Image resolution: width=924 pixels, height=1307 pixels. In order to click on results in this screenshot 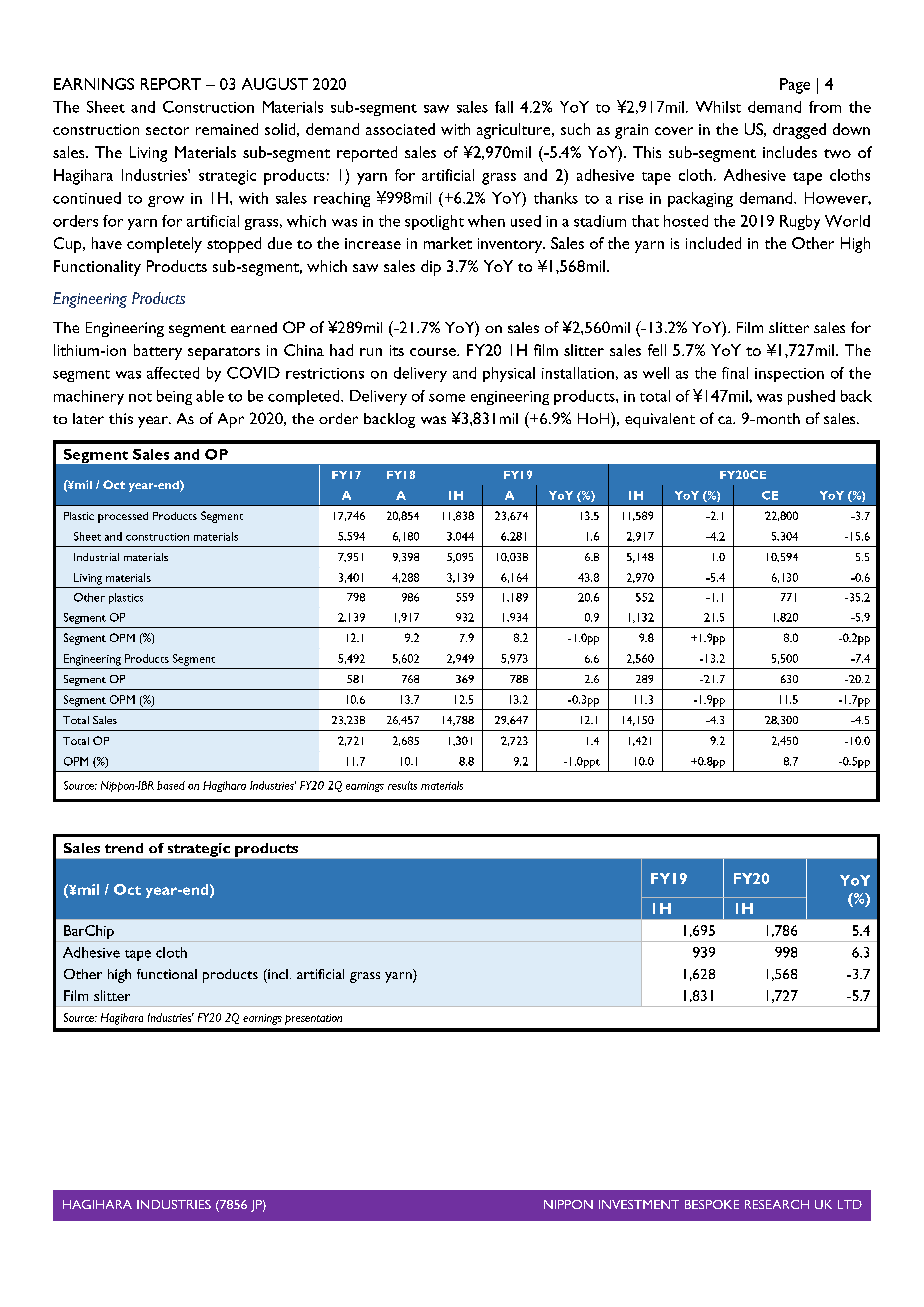, I will do `click(402, 785)`.
